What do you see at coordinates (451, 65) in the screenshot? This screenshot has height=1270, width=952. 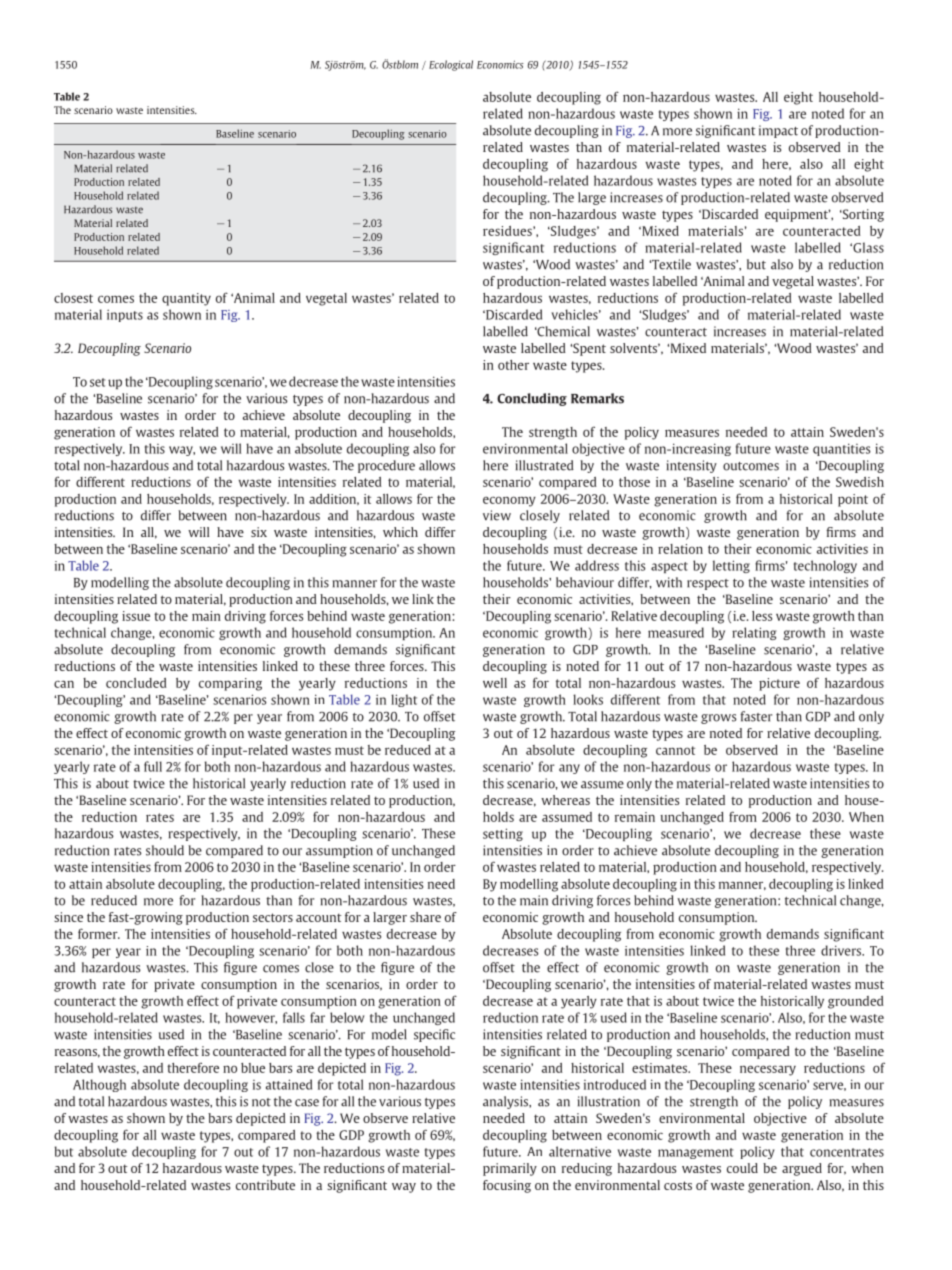 I see `Ecological` at bounding box center [451, 65].
